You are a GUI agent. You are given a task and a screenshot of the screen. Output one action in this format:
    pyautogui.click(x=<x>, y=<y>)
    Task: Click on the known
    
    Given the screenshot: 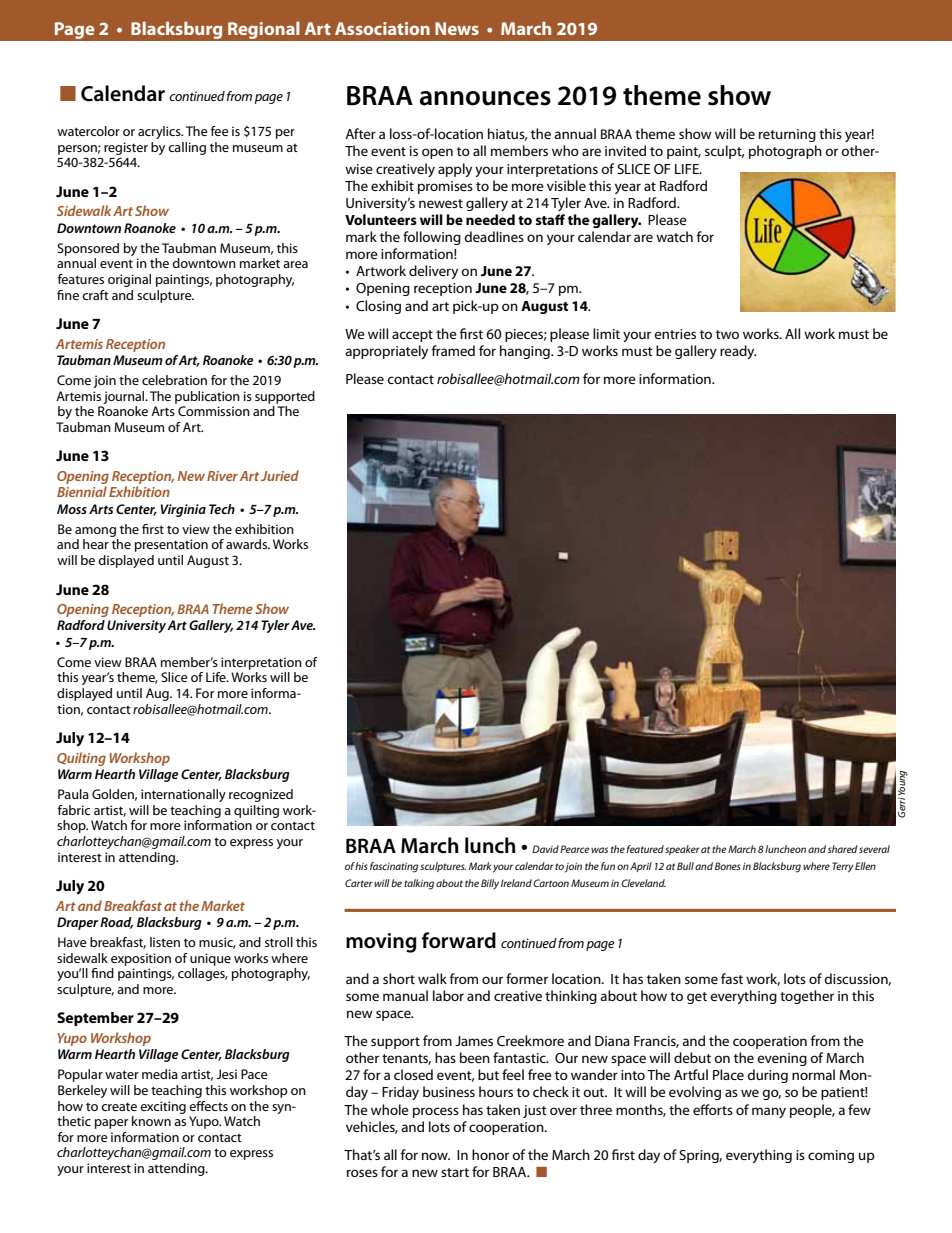 What is the action you would take?
    pyautogui.click(x=151, y=1121)
